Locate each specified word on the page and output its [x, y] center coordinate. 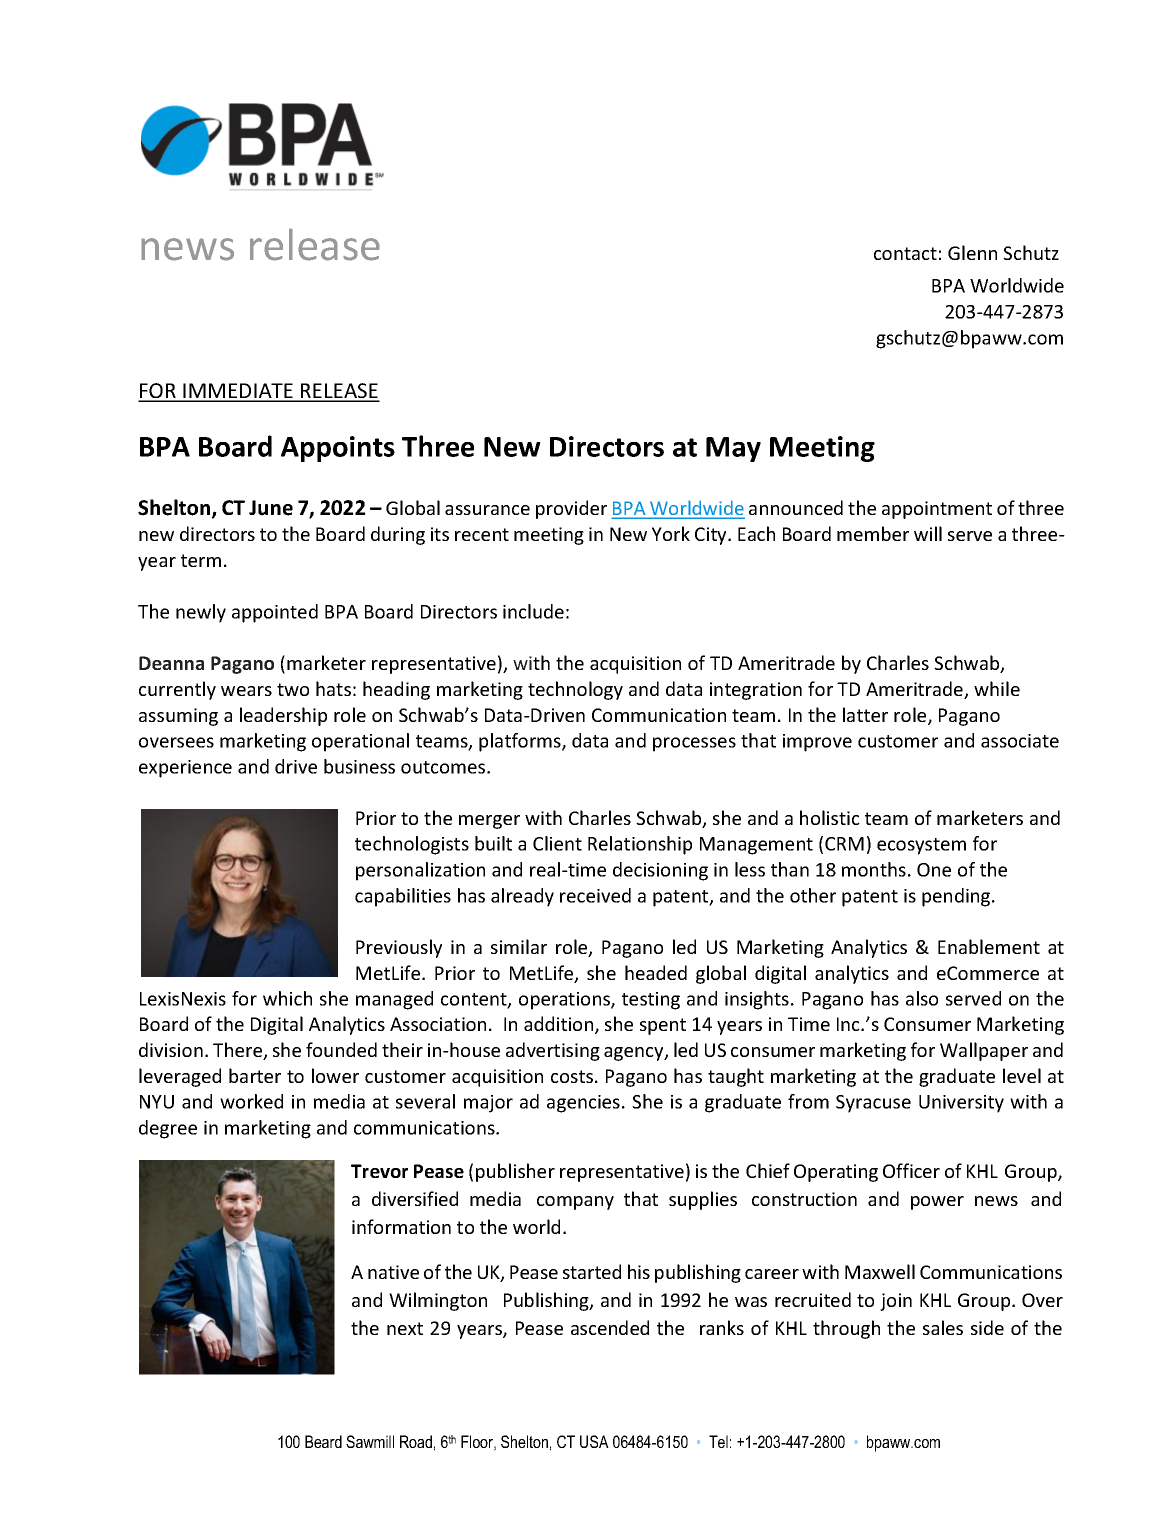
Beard [323, 1441]
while [997, 688]
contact [905, 253]
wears [246, 691]
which [287, 998]
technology [575, 690]
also [922, 998]
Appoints [338, 449]
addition [560, 1025]
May [733, 449]
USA [594, 1441]
